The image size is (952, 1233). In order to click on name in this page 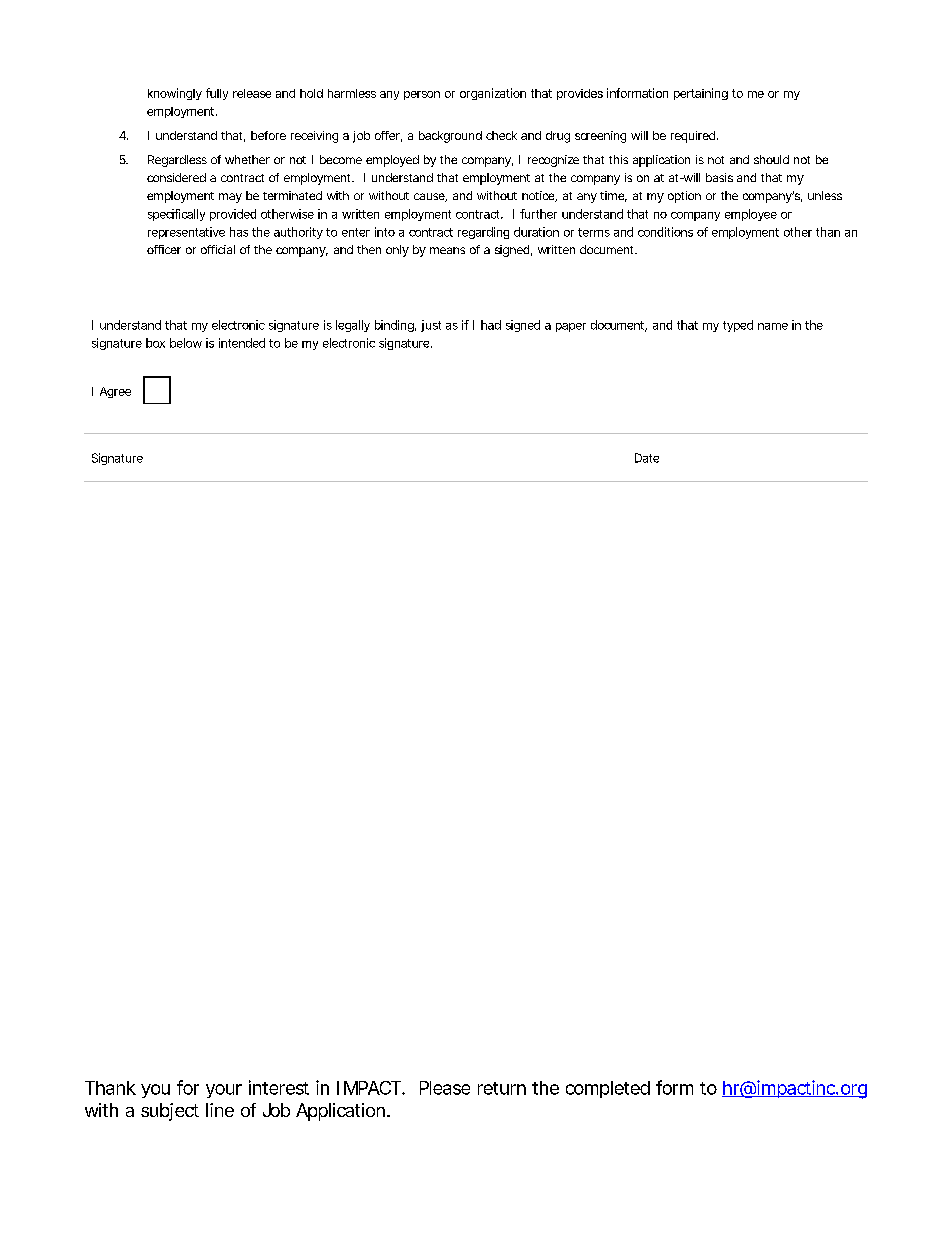, I will do `click(773, 326)`.
